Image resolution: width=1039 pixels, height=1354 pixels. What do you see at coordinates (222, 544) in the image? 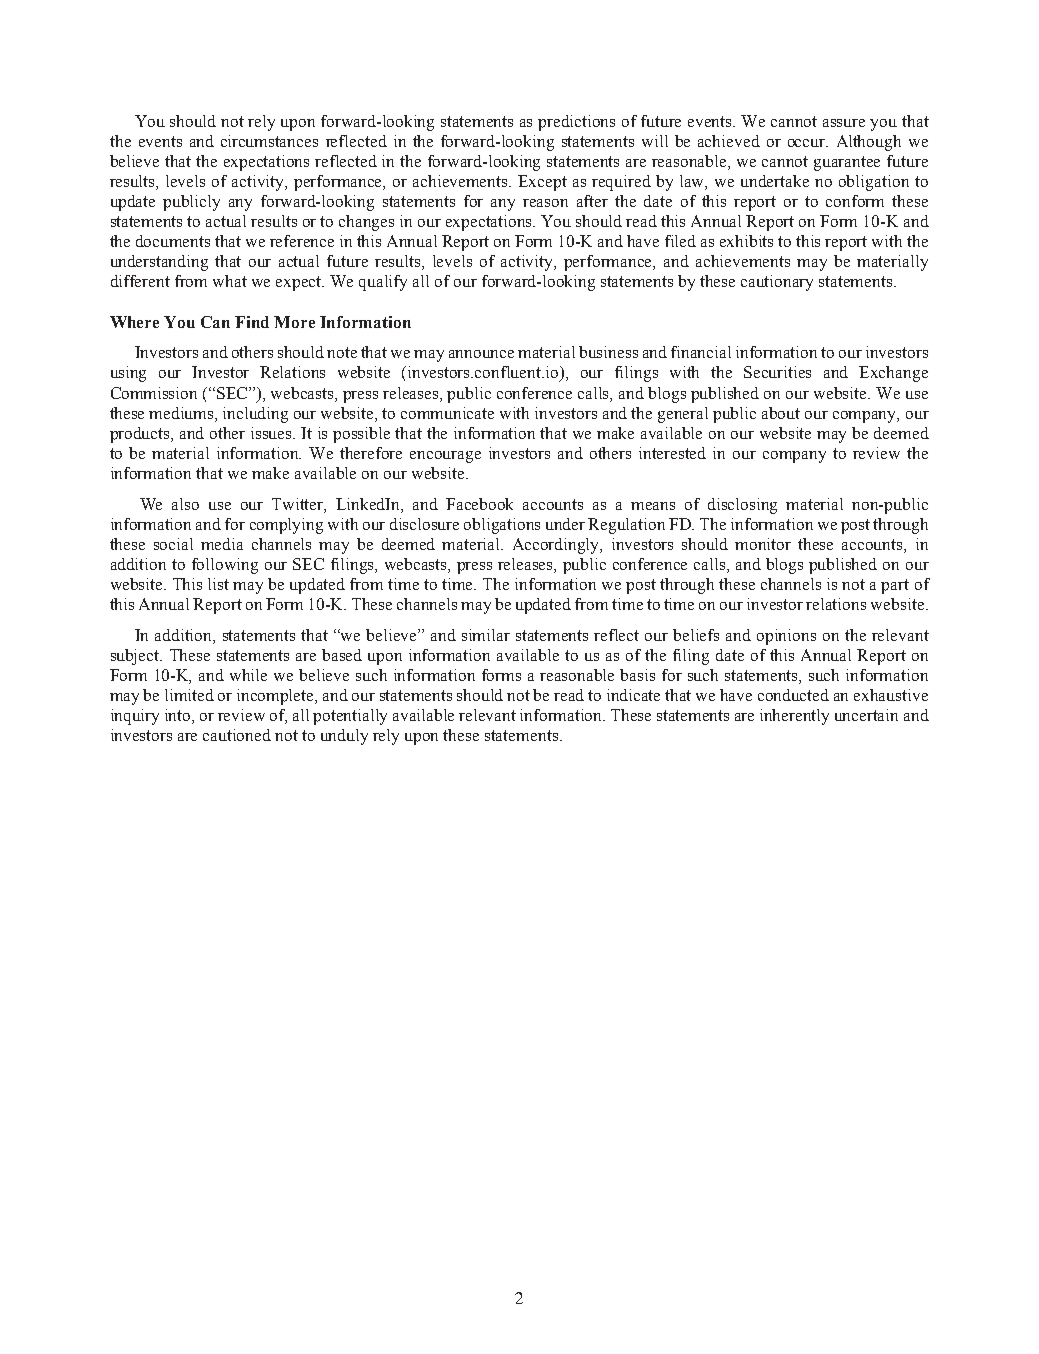
I see `media` at bounding box center [222, 544].
